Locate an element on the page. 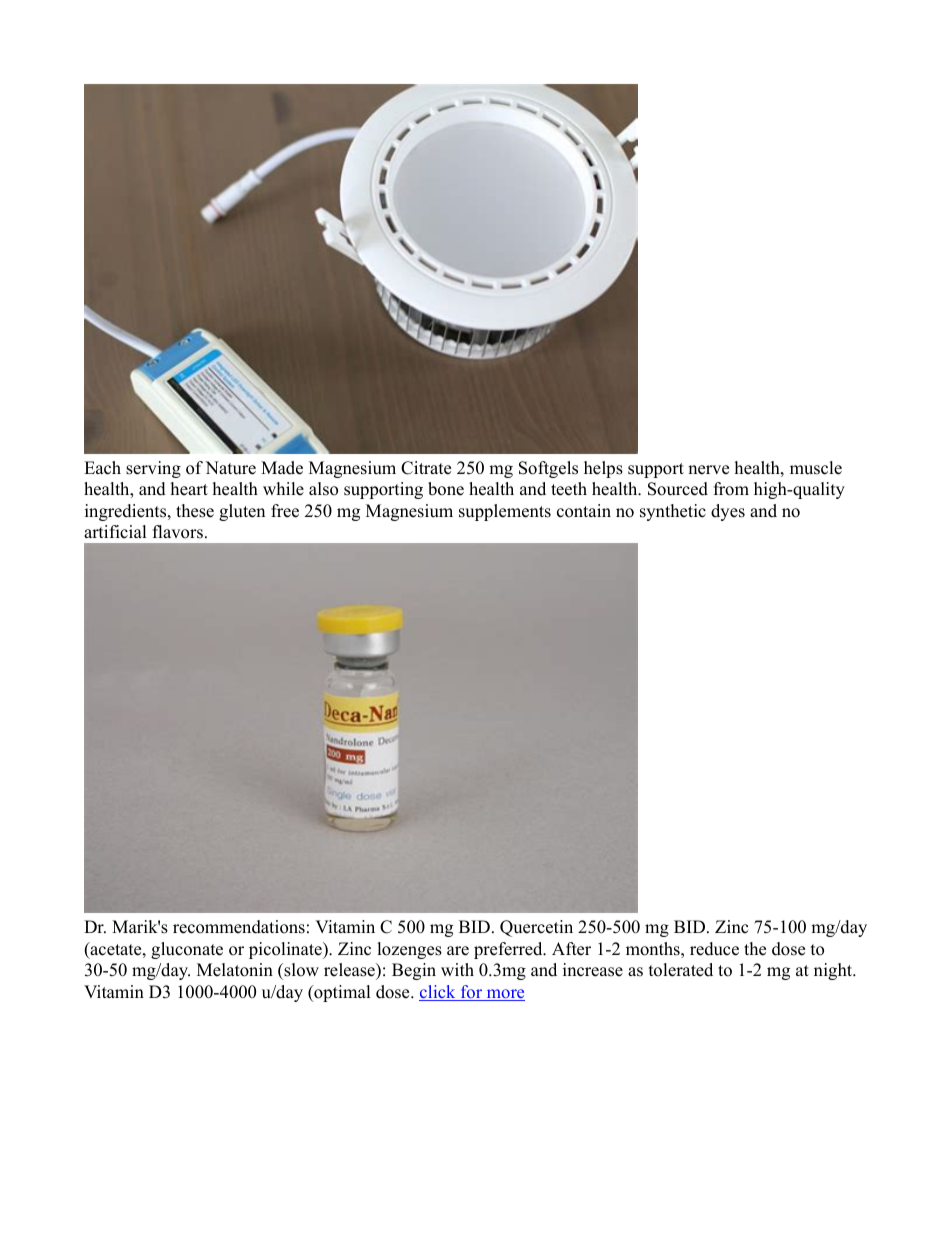 The width and height of the document is (952, 1233). are is located at coordinates (458, 951).
